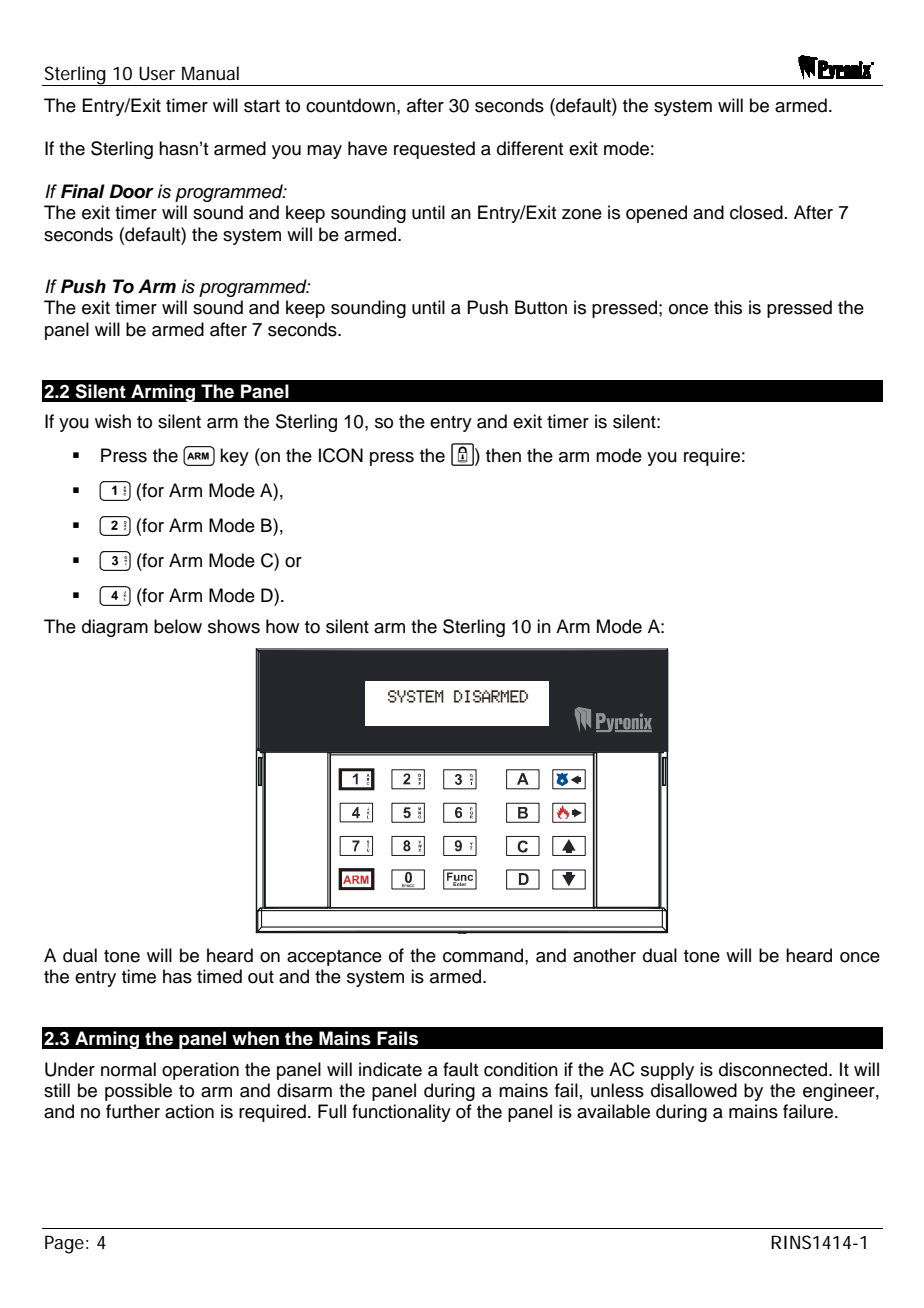  What do you see at coordinates (728, 307) in the page?
I see `this` at bounding box center [728, 307].
